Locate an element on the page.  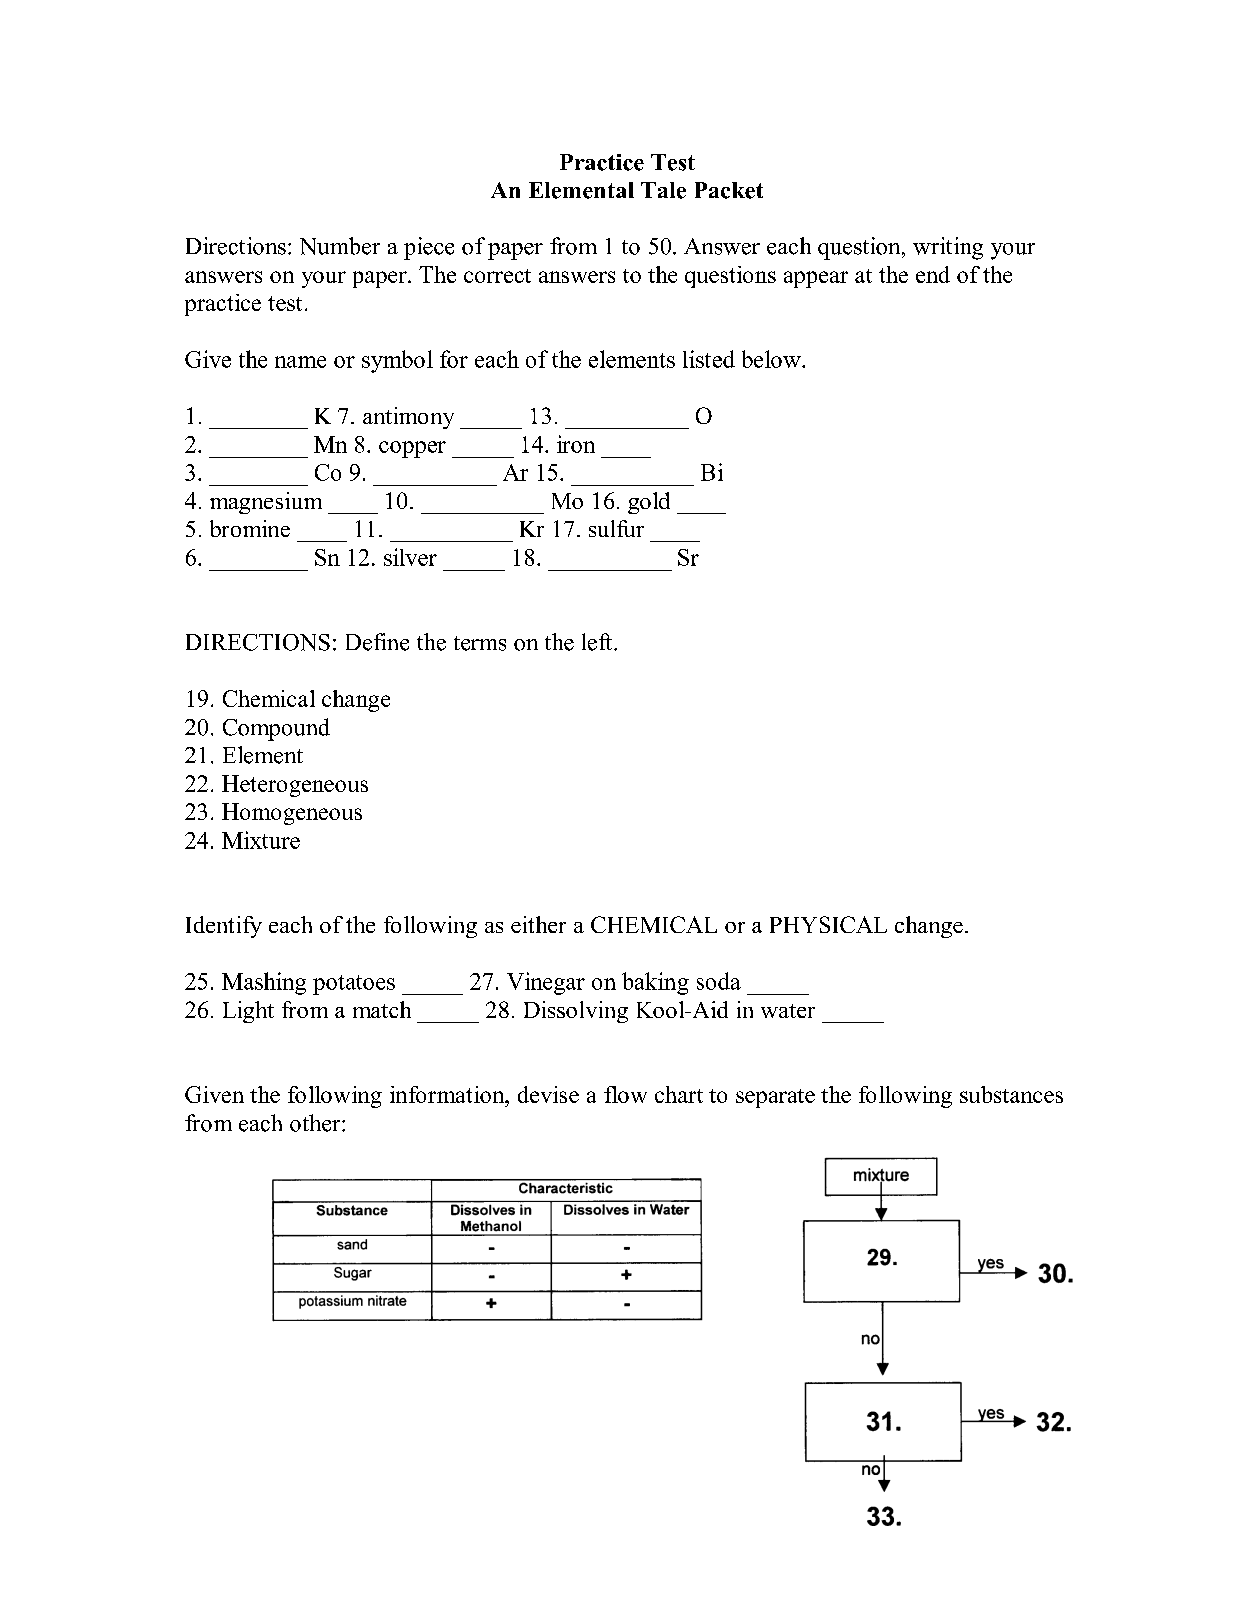
substances is located at coordinates (1011, 1094).
